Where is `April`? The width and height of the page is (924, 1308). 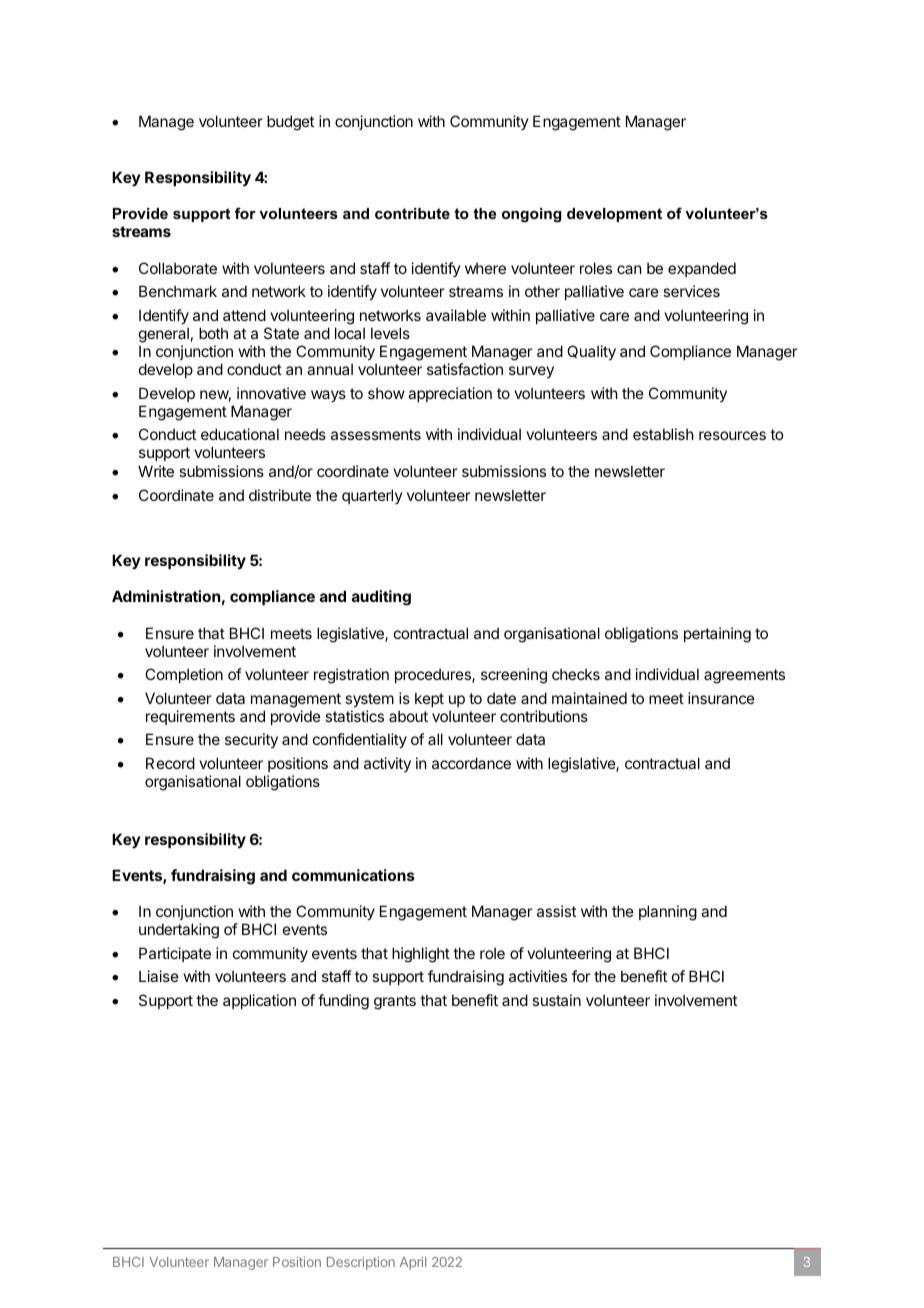 April is located at coordinates (413, 1263).
